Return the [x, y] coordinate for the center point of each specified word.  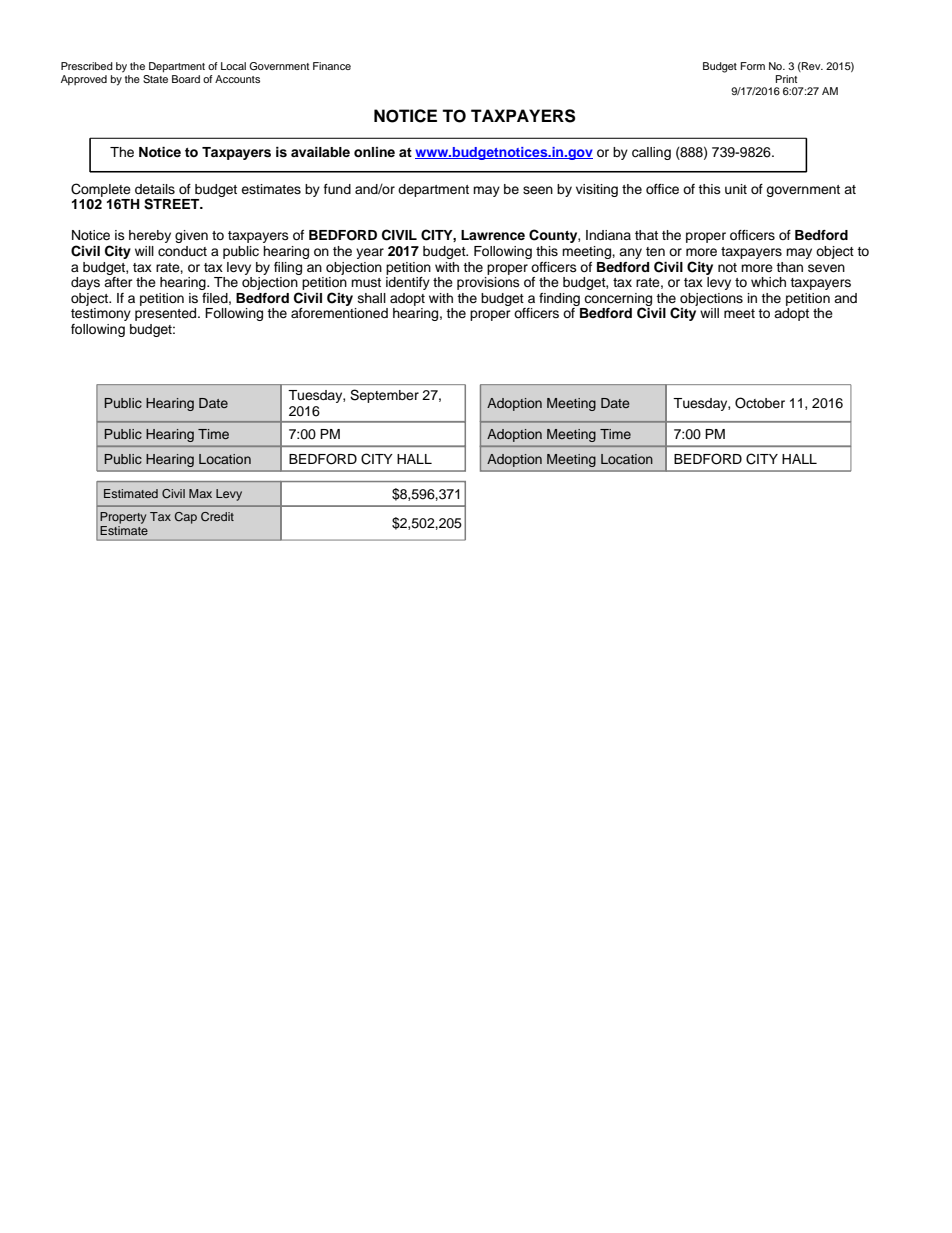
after [118, 282]
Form [753, 66]
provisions [488, 283]
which [768, 282]
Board [186, 79]
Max [200, 493]
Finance [332, 66]
